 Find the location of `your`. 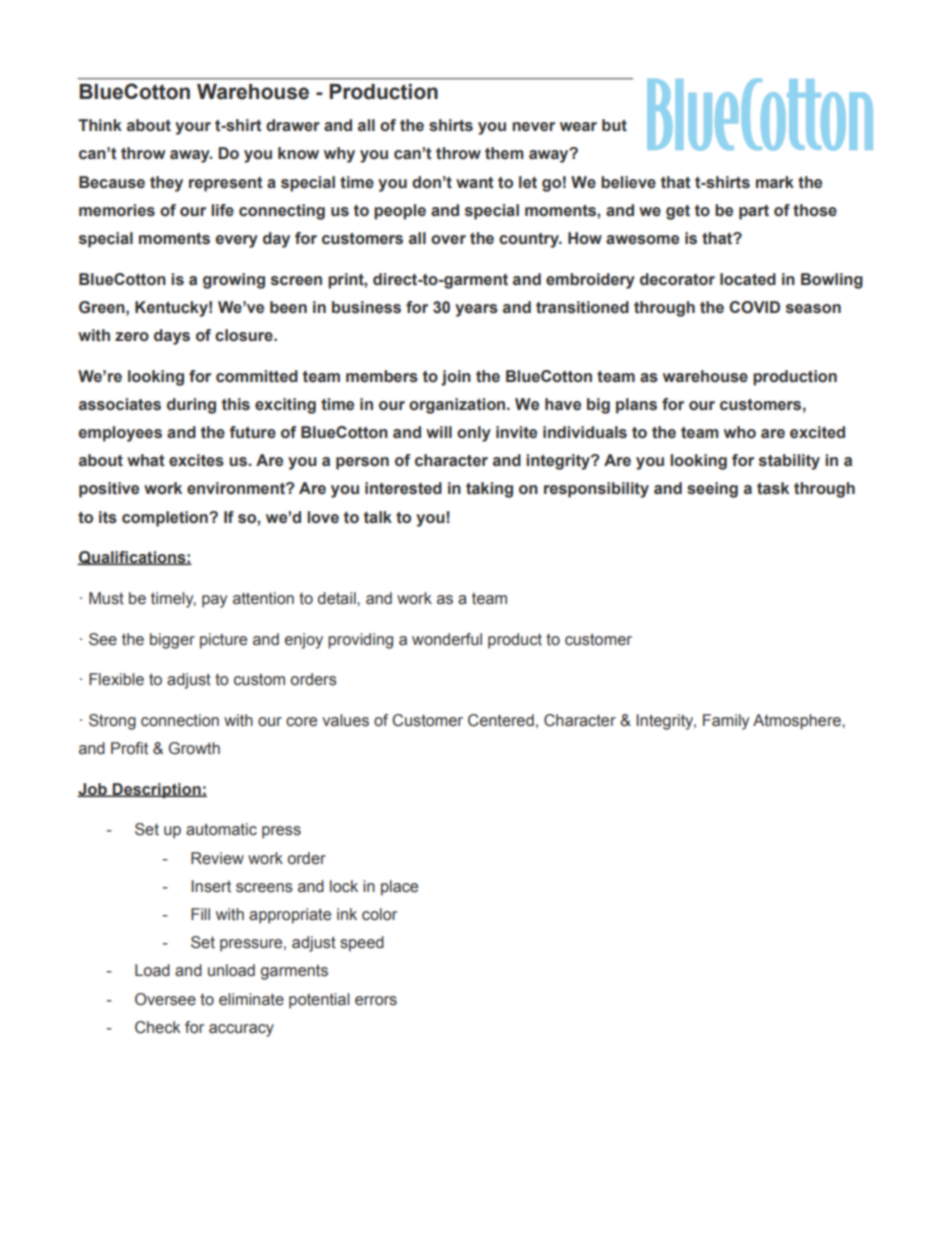

your is located at coordinates (193, 128).
